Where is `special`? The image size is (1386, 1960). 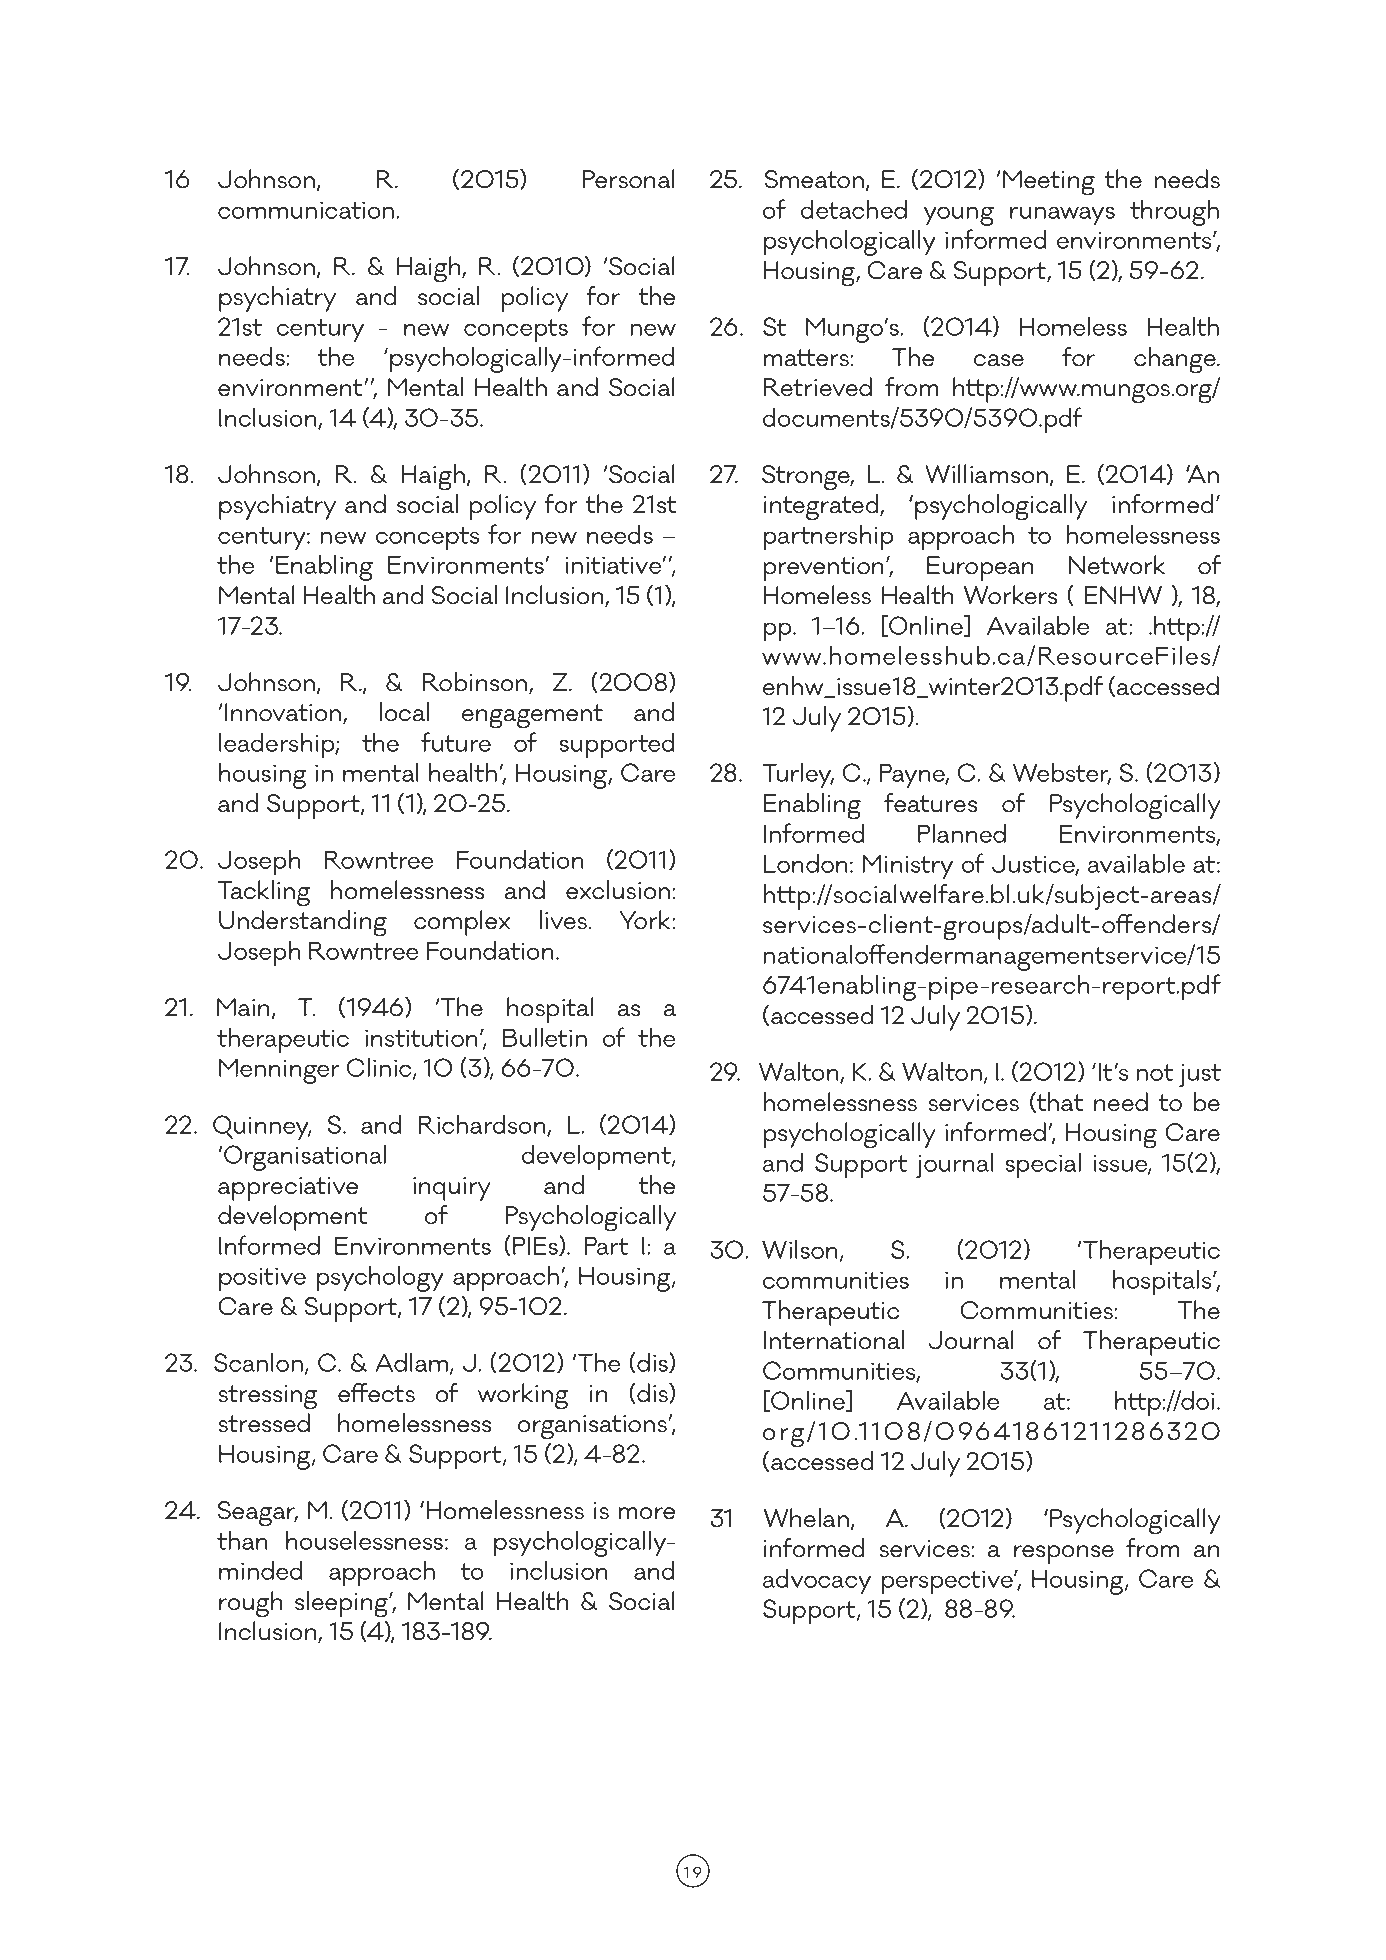
special is located at coordinates (1043, 1165).
